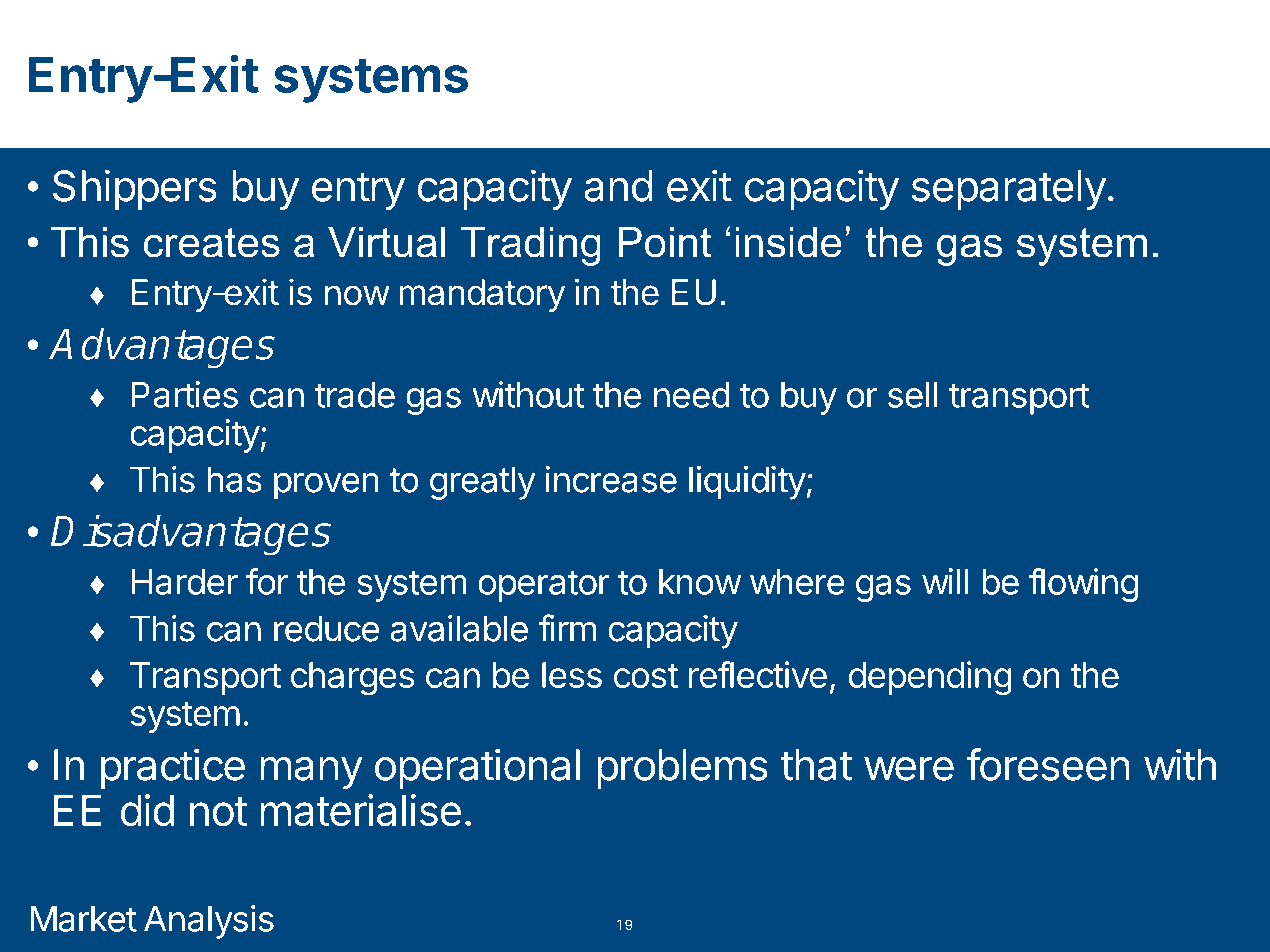  I want to click on were, so click(909, 769).
